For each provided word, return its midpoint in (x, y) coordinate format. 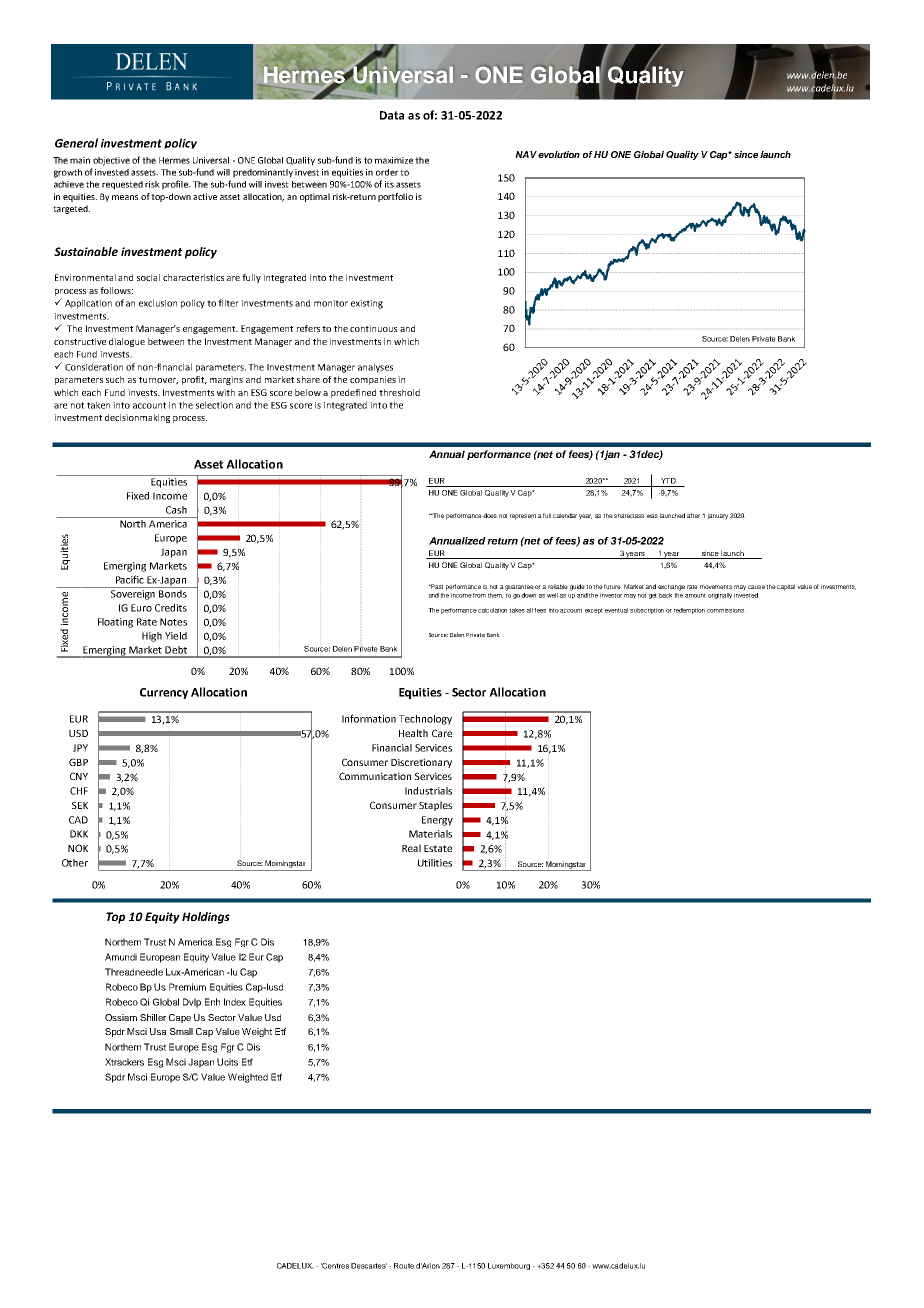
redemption (689, 611)
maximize (394, 160)
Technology (425, 720)
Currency (164, 693)
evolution (559, 154)
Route (404, 1266)
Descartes (369, 1266)
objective (111, 161)
